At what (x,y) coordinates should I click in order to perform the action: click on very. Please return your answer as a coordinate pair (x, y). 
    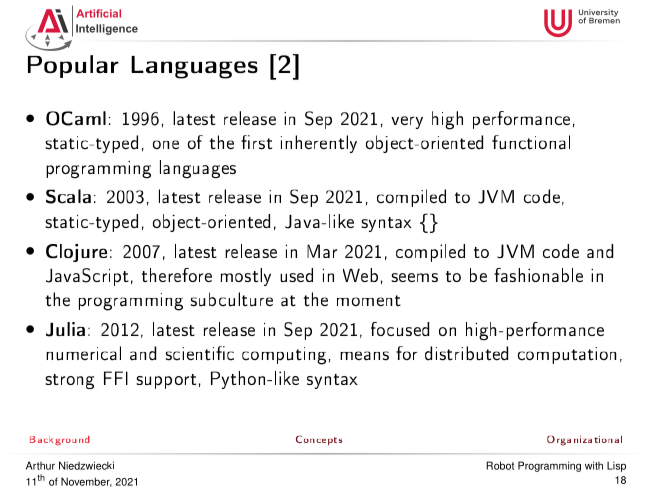
    Looking at the image, I should click on (407, 122).
